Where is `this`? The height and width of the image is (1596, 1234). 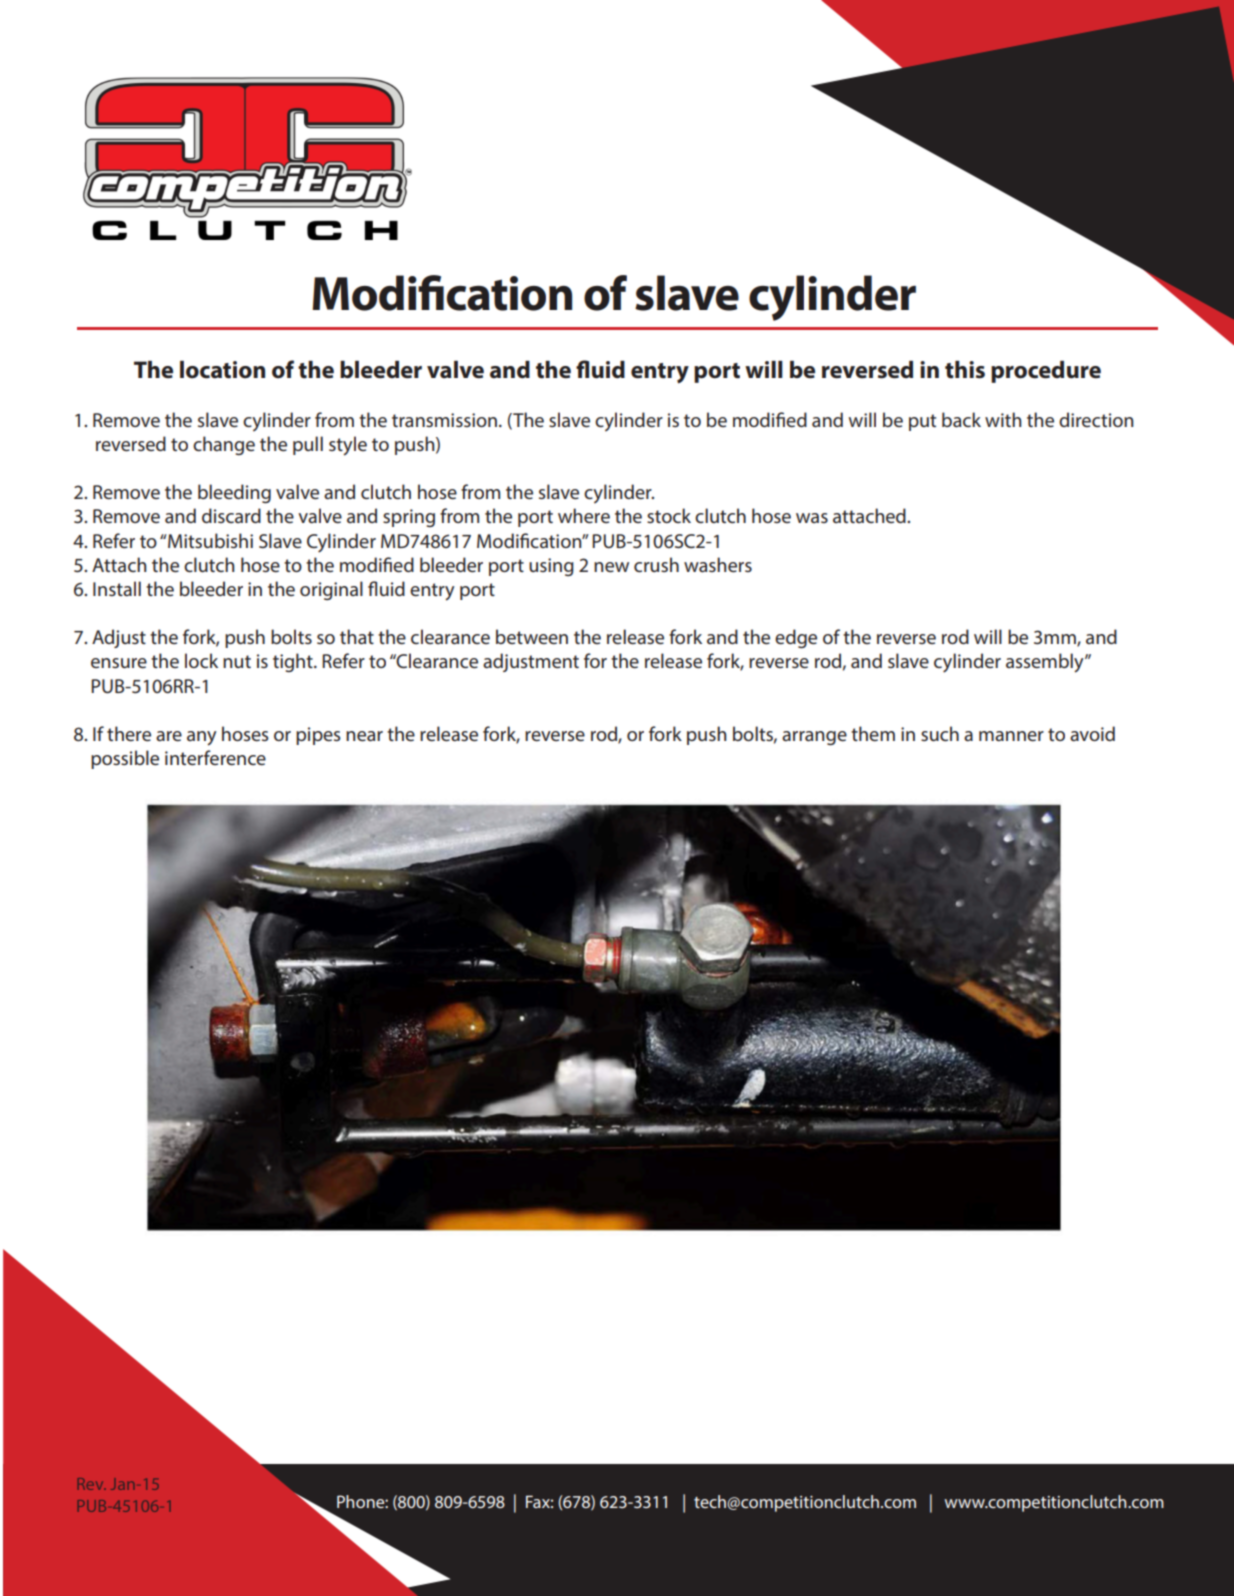 this is located at coordinates (965, 370).
